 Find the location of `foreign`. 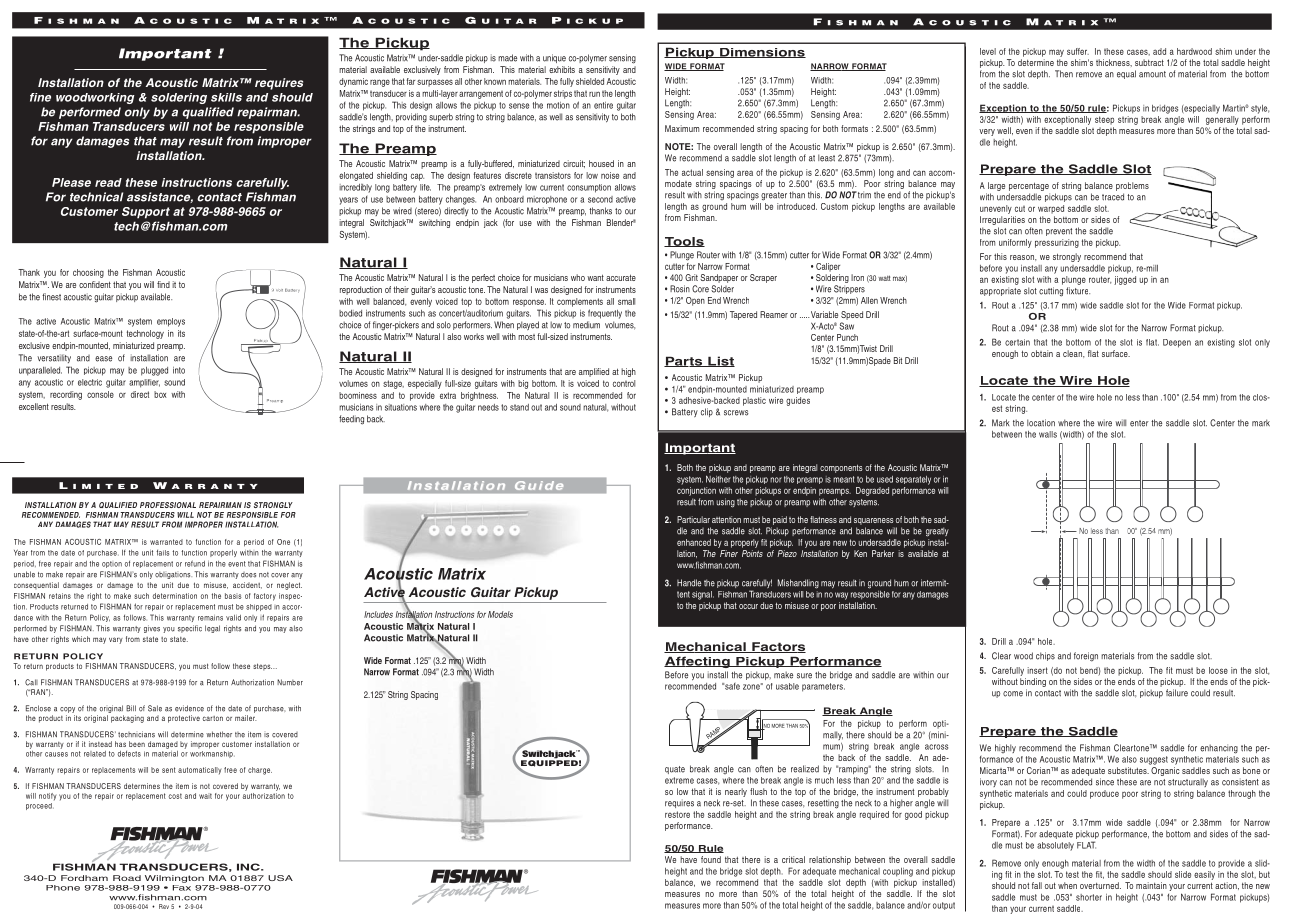

foreign is located at coordinates (1086, 657).
